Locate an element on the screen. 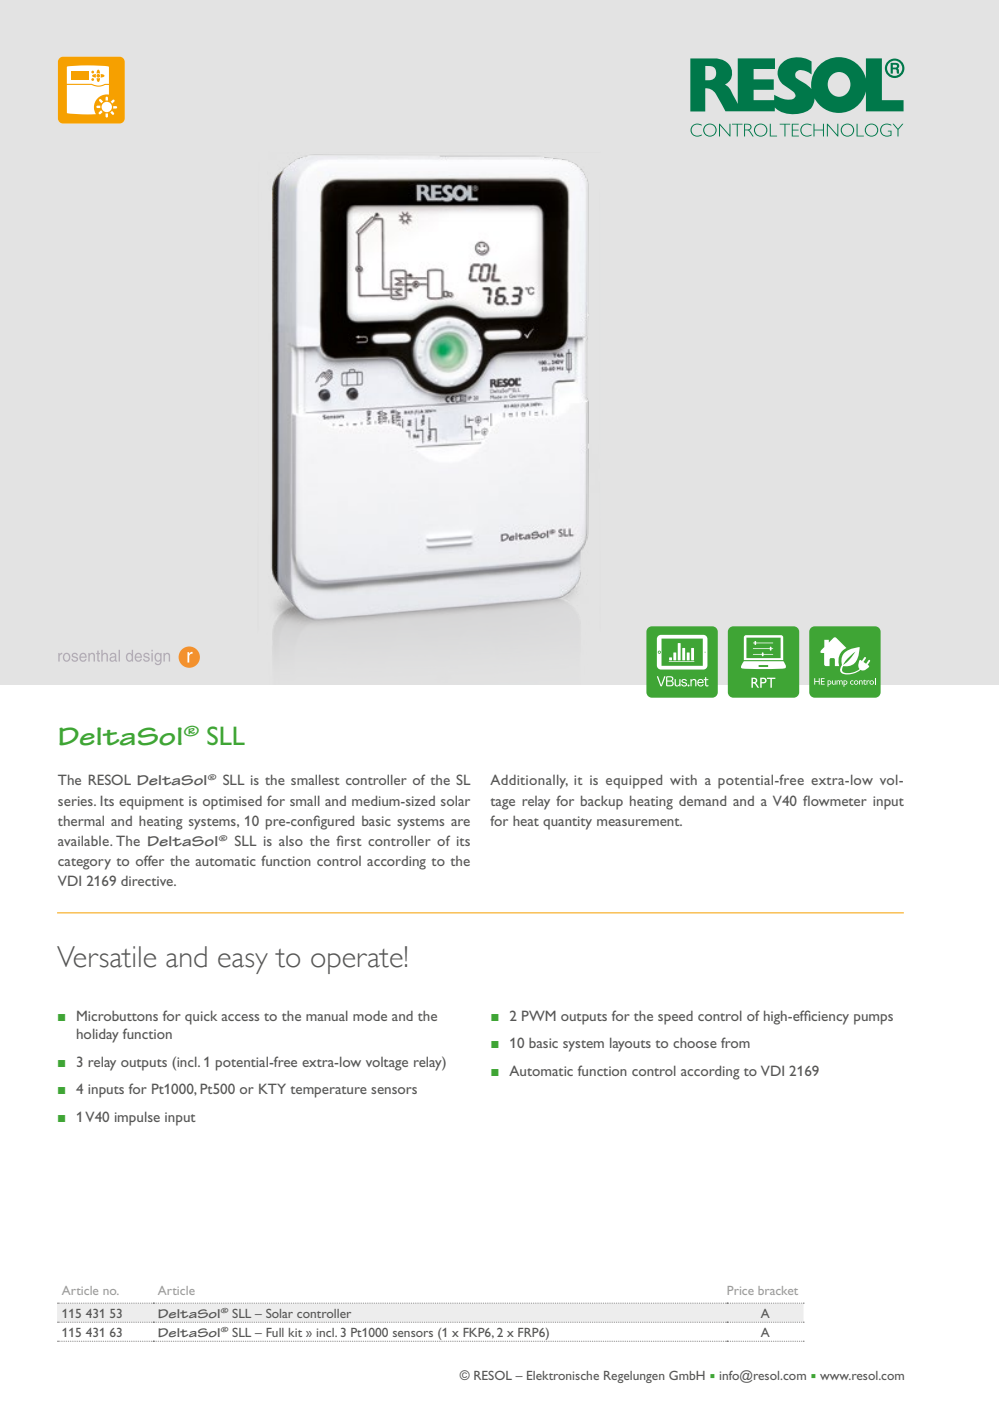 Image resolution: width=999 pixels, height=1413 pixels. Full is located at coordinates (275, 1332).
